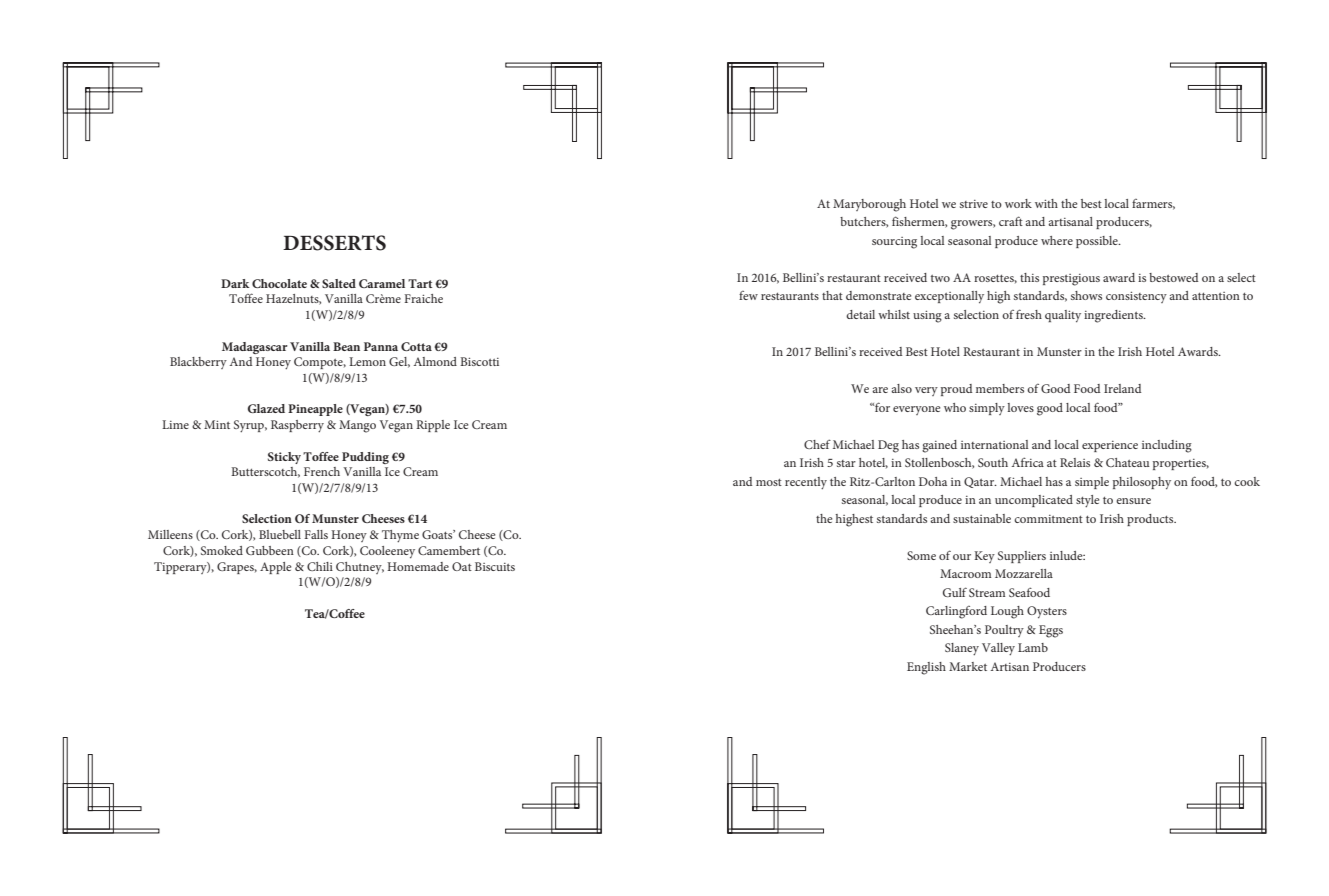  Describe the element at coordinates (894, 243) in the page. I see `sourcing` at that location.
